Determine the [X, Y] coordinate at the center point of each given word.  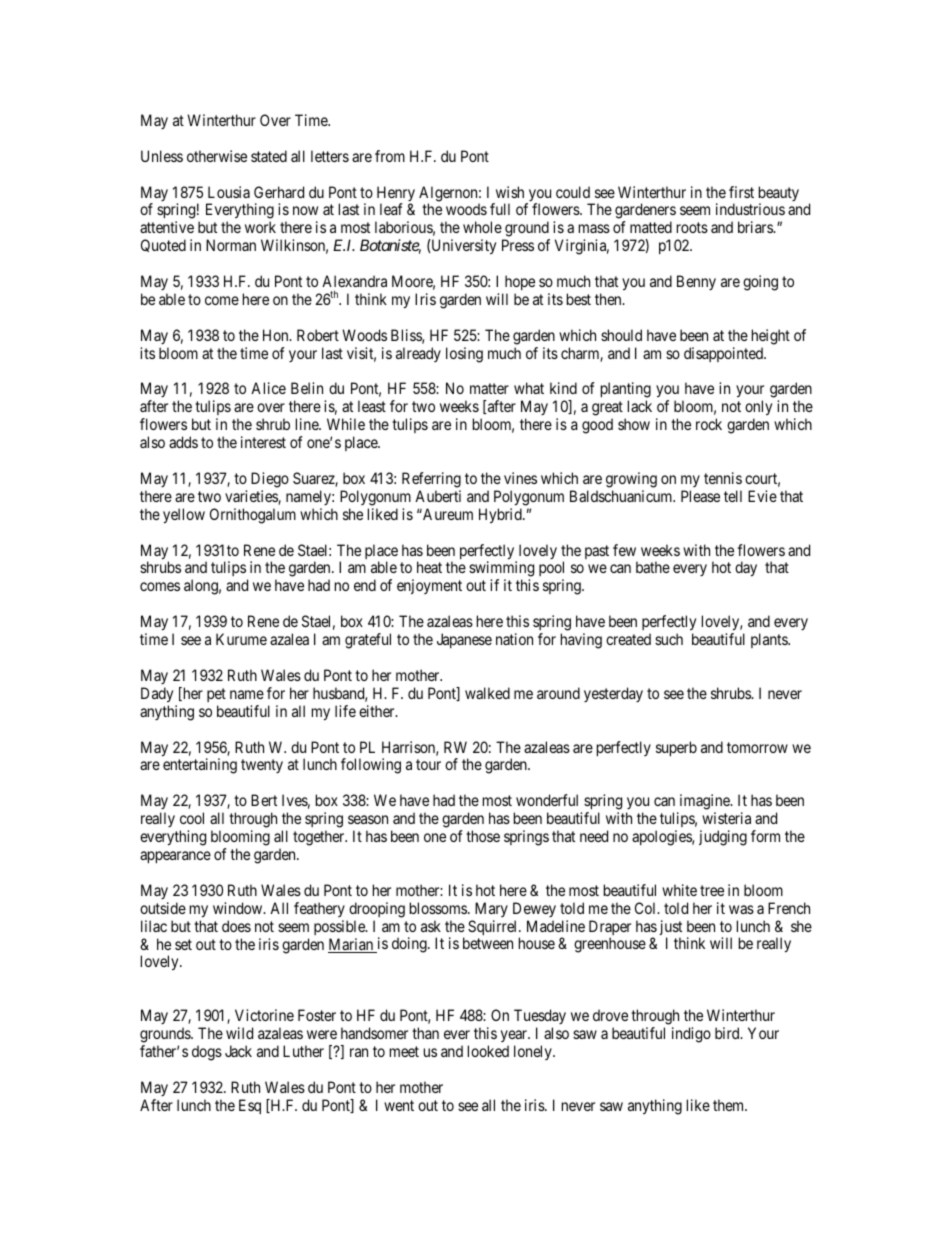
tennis [723, 478]
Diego [270, 480]
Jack [238, 1051]
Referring [431, 480]
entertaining [200, 766]
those [483, 836]
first [741, 192]
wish [510, 192]
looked [488, 1051]
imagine [704, 803]
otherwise [217, 156]
